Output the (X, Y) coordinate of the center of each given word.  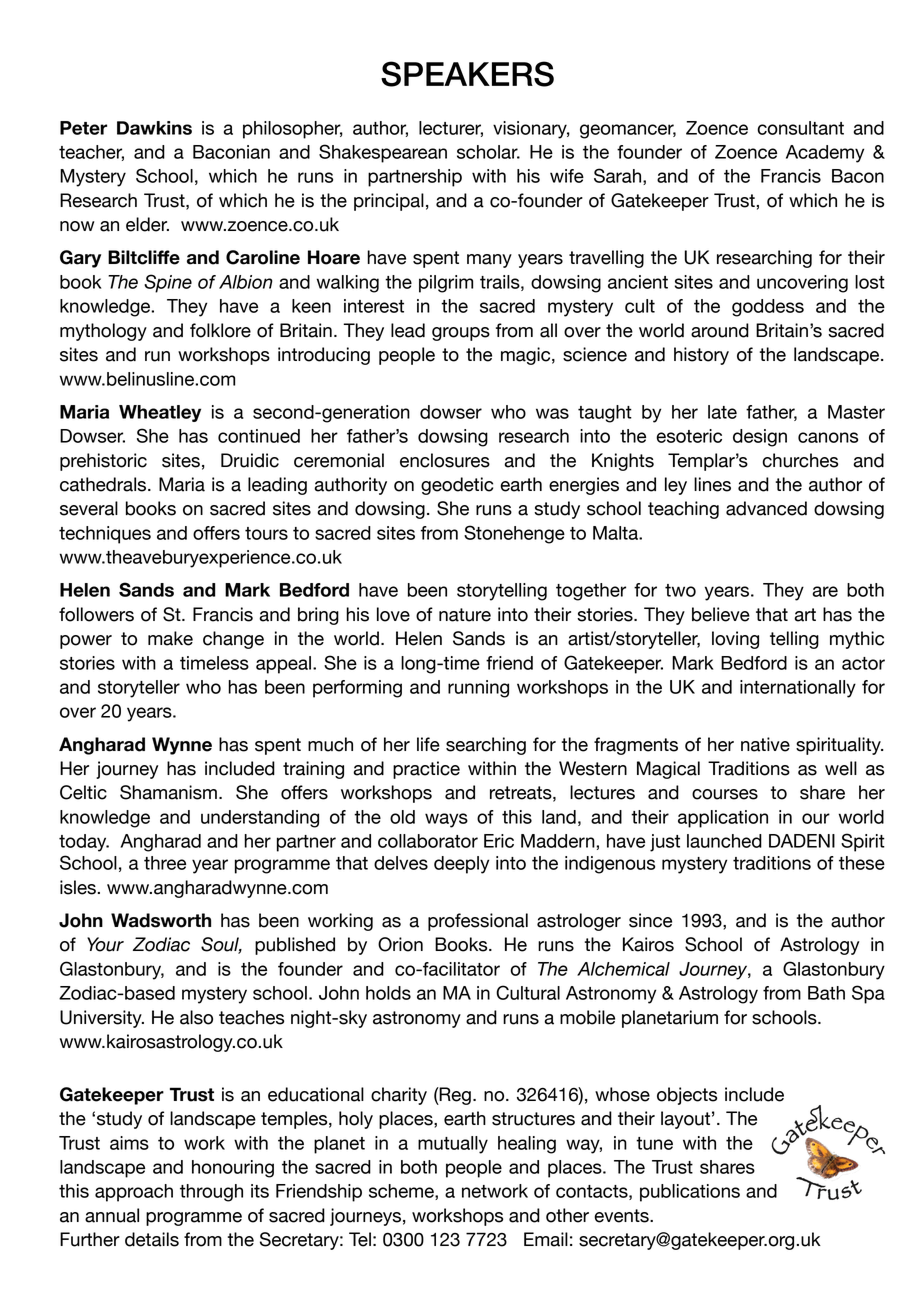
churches (800, 460)
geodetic (457, 486)
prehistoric (103, 462)
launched (724, 841)
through (211, 1193)
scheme (402, 1192)
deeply (461, 865)
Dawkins (154, 128)
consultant (800, 128)
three (165, 863)
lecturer (451, 129)
